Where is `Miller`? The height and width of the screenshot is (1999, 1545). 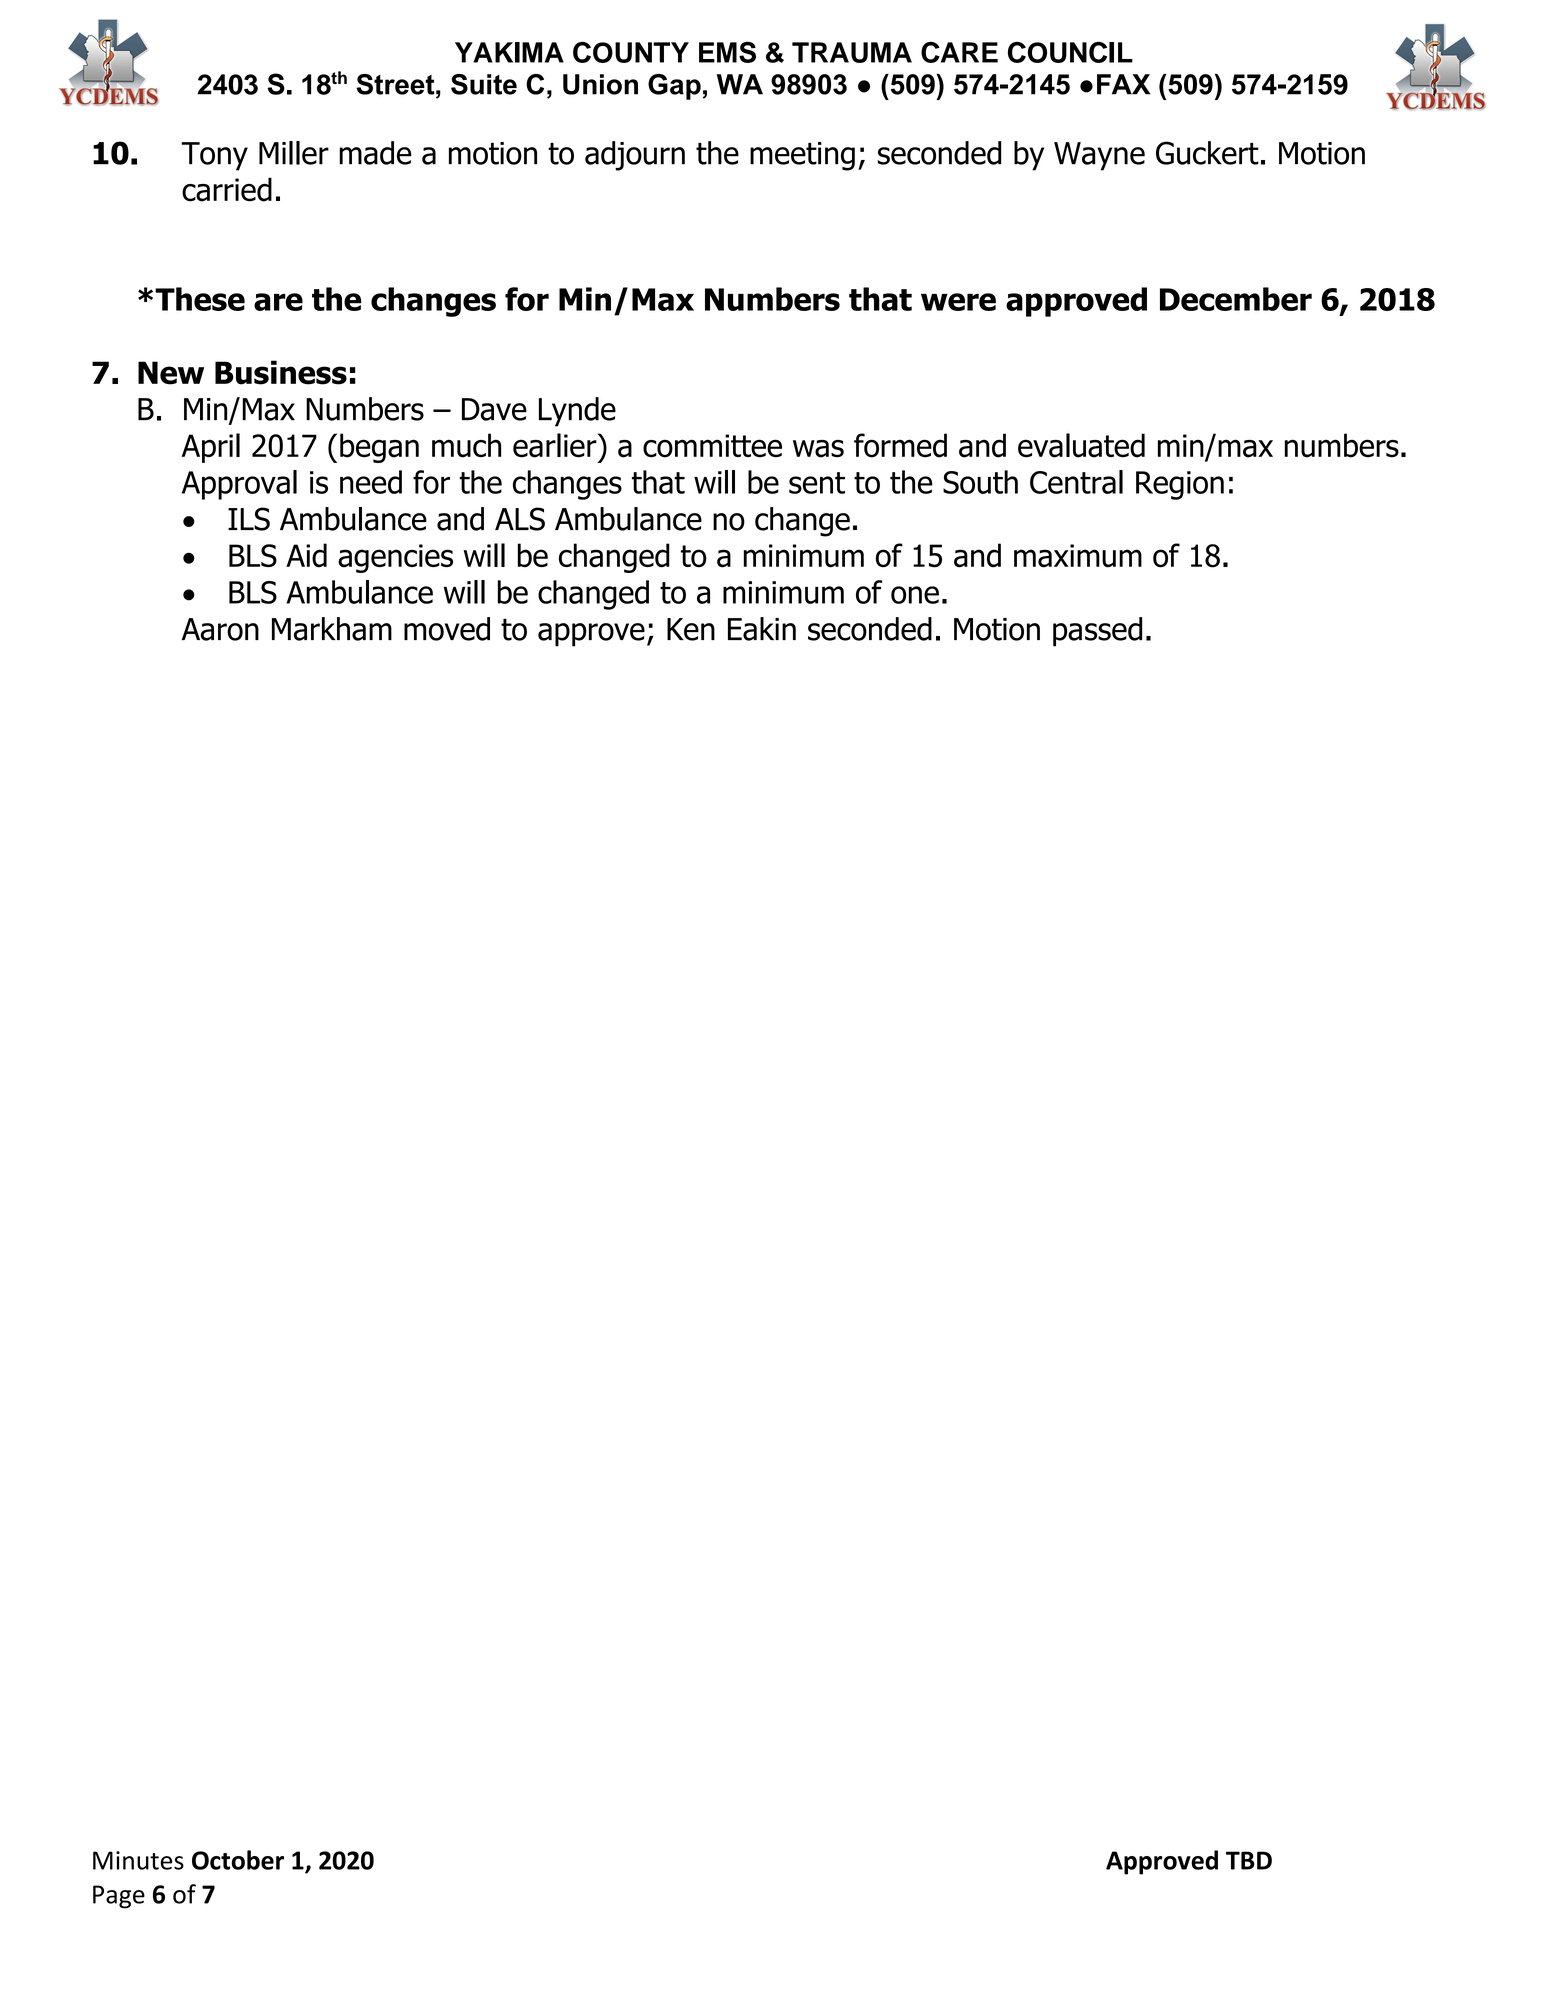
Miller is located at coordinates (294, 153).
